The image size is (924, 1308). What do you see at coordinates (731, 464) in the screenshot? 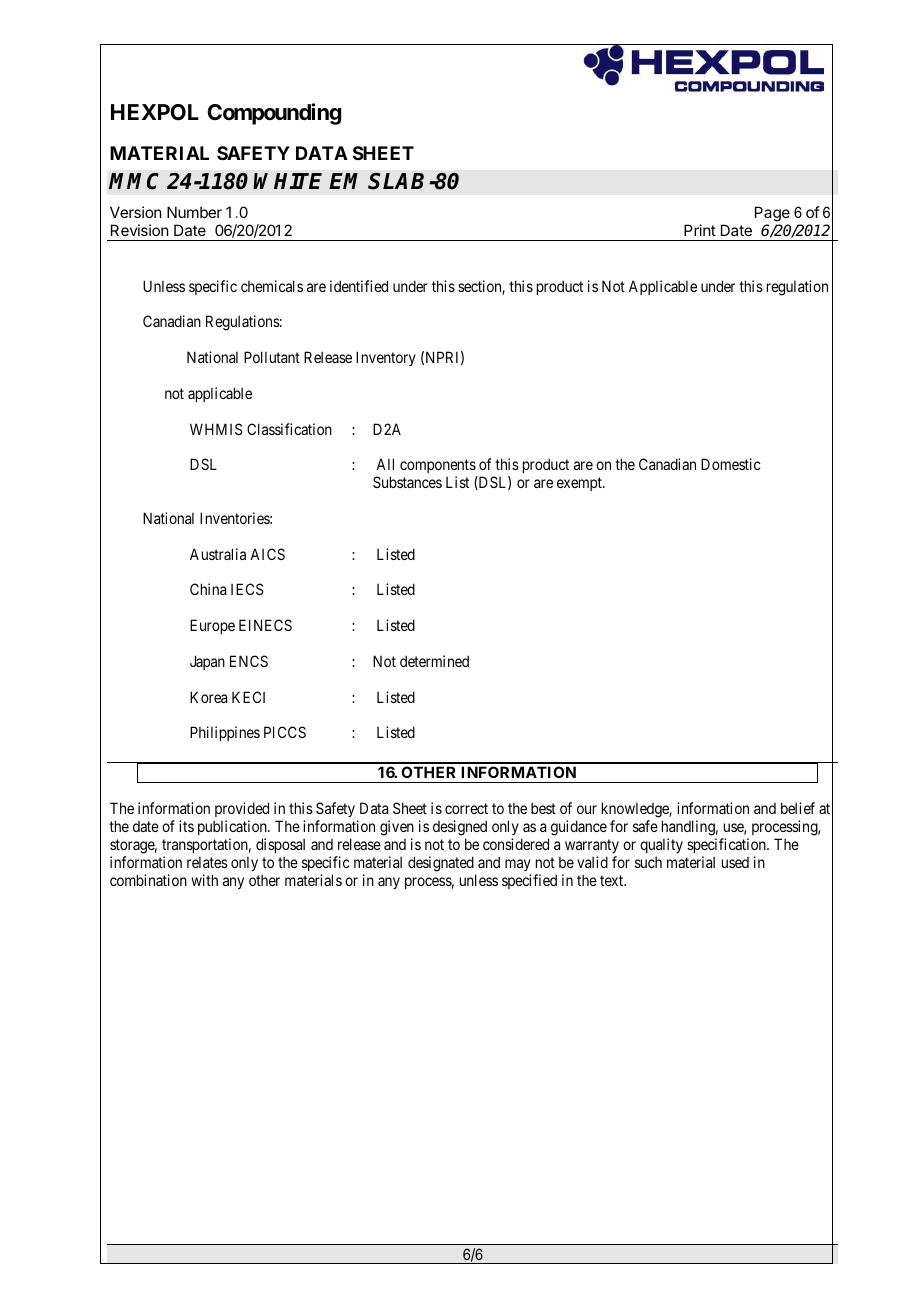
I see `Domestic` at bounding box center [731, 464].
